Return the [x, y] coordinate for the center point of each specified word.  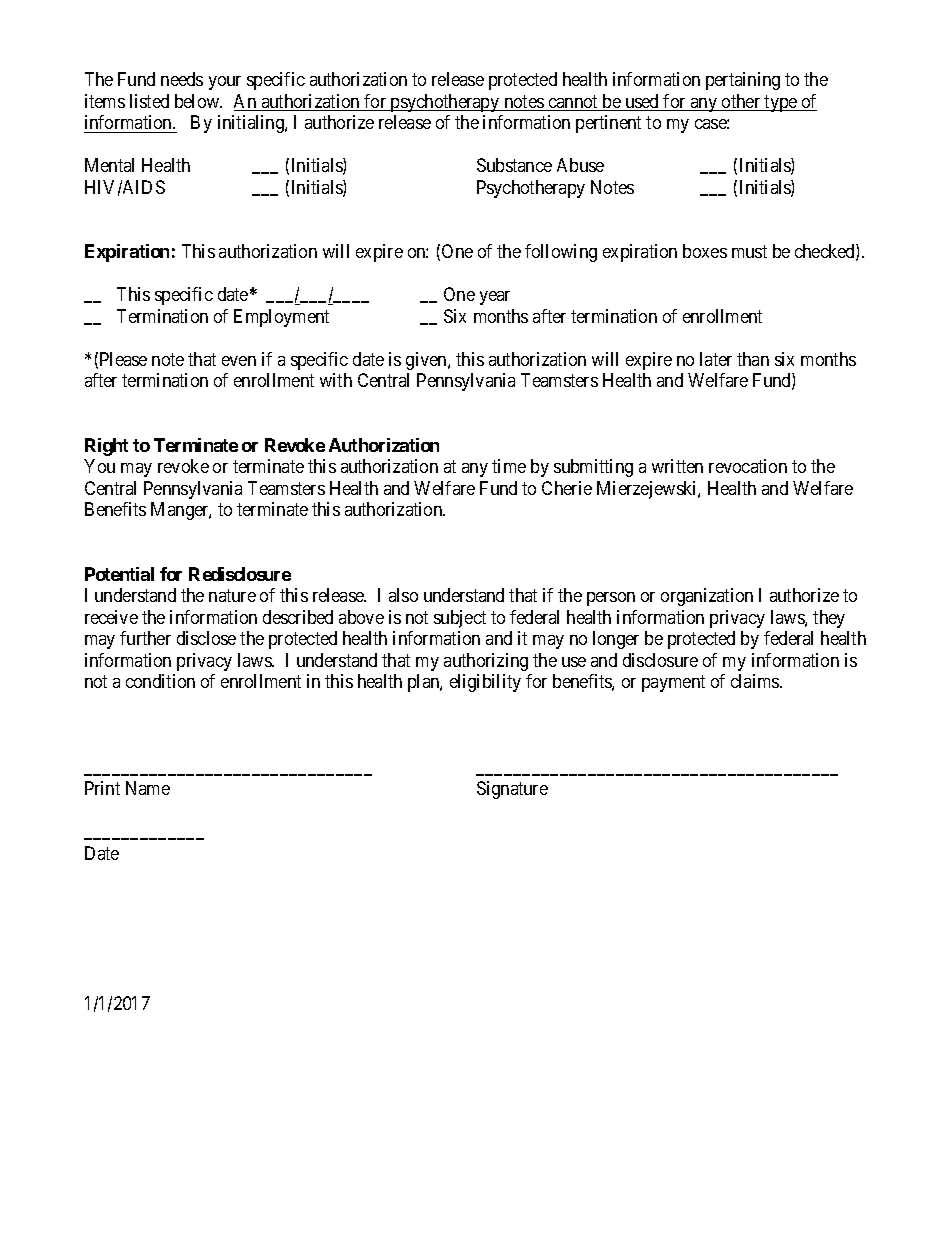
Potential [119, 574]
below [198, 101]
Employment [281, 318]
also [403, 595]
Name [148, 788]
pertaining [743, 81]
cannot [573, 103]
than [753, 359]
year [495, 298]
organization [707, 597]
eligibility [485, 683]
